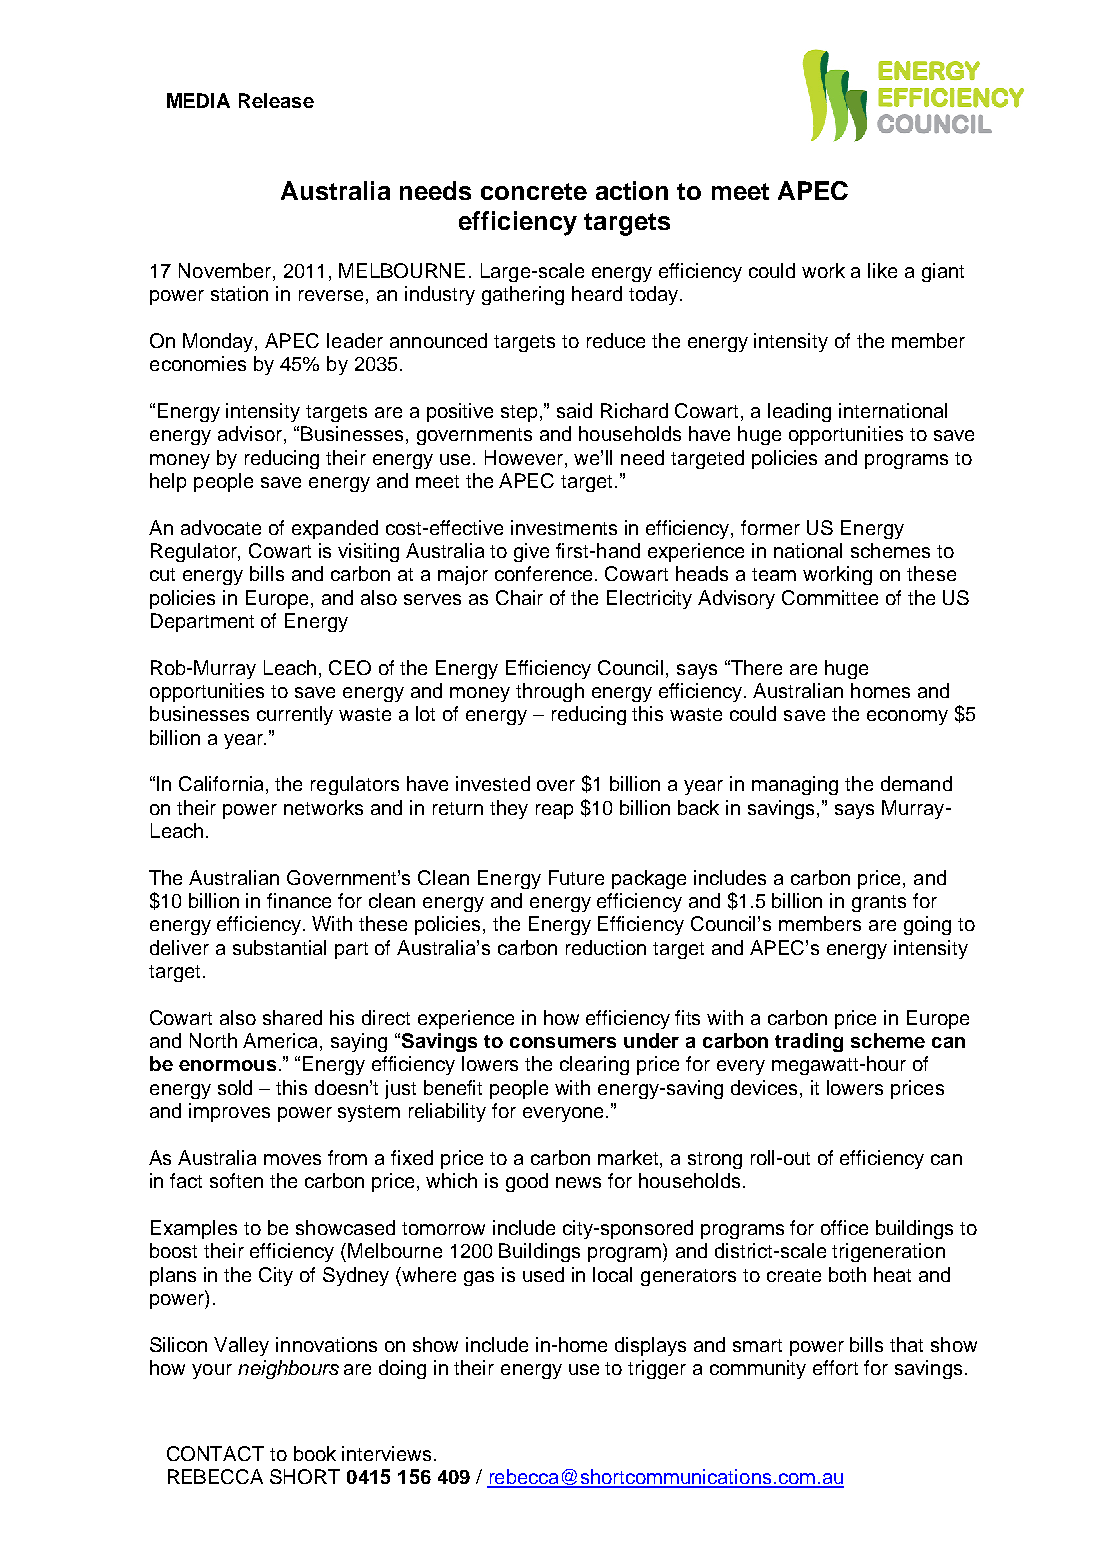 The width and height of the screenshot is (1098, 1554). I want to click on Release, so click(276, 100).
